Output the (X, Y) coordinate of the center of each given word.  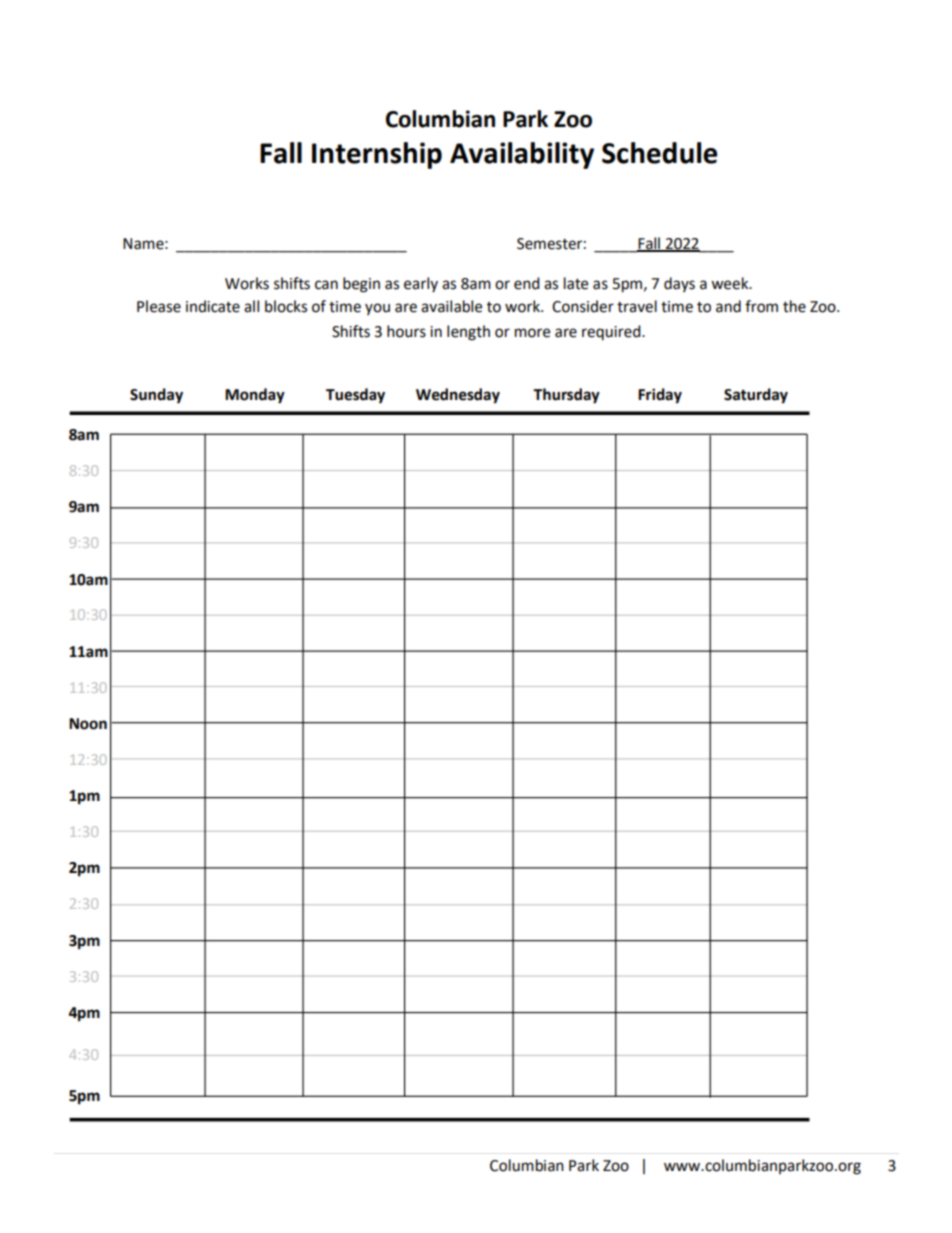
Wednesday (458, 396)
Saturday (756, 396)
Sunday (156, 396)
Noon (88, 724)
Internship (377, 155)
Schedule (659, 153)
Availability (522, 155)
